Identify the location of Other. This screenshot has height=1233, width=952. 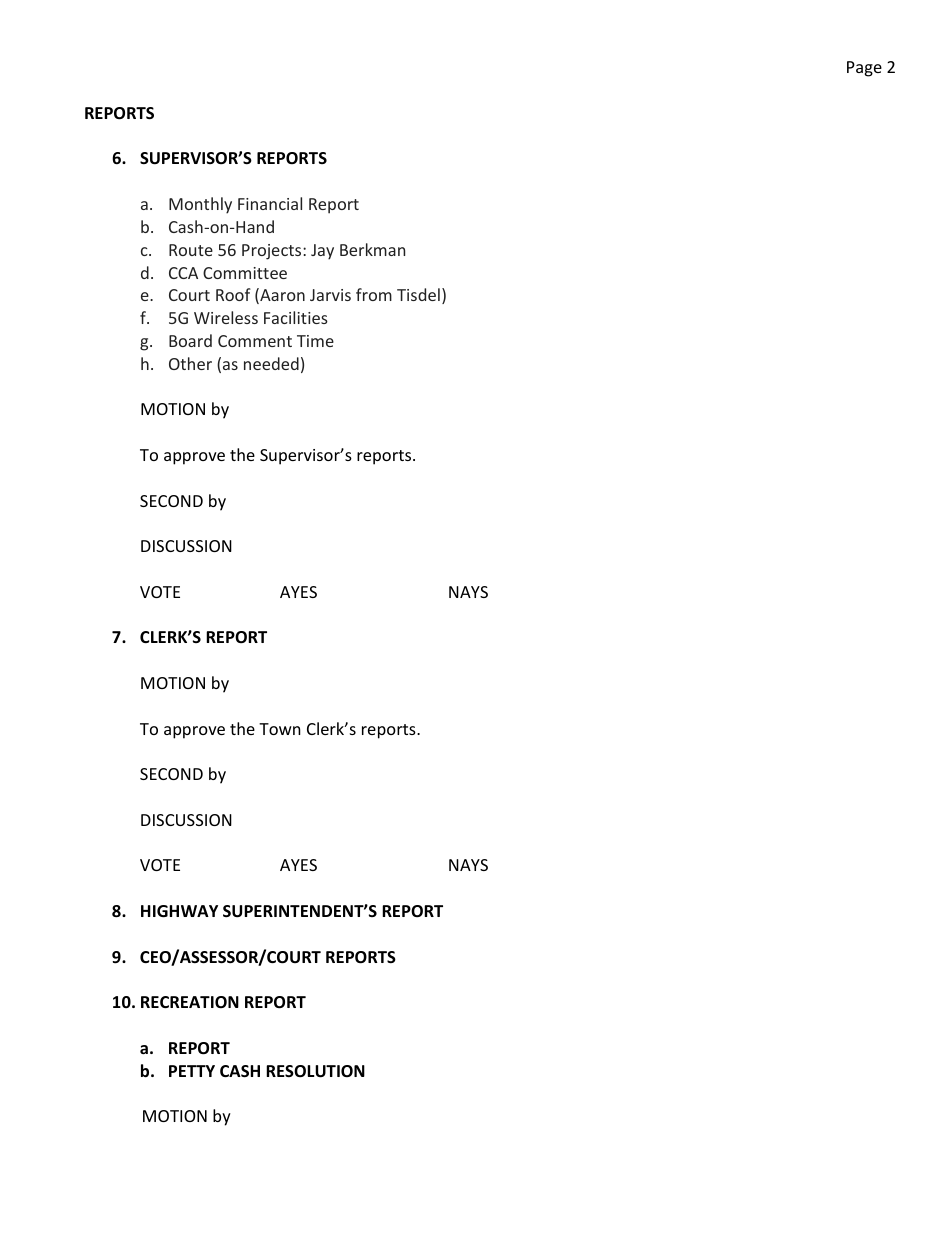
(190, 363).
